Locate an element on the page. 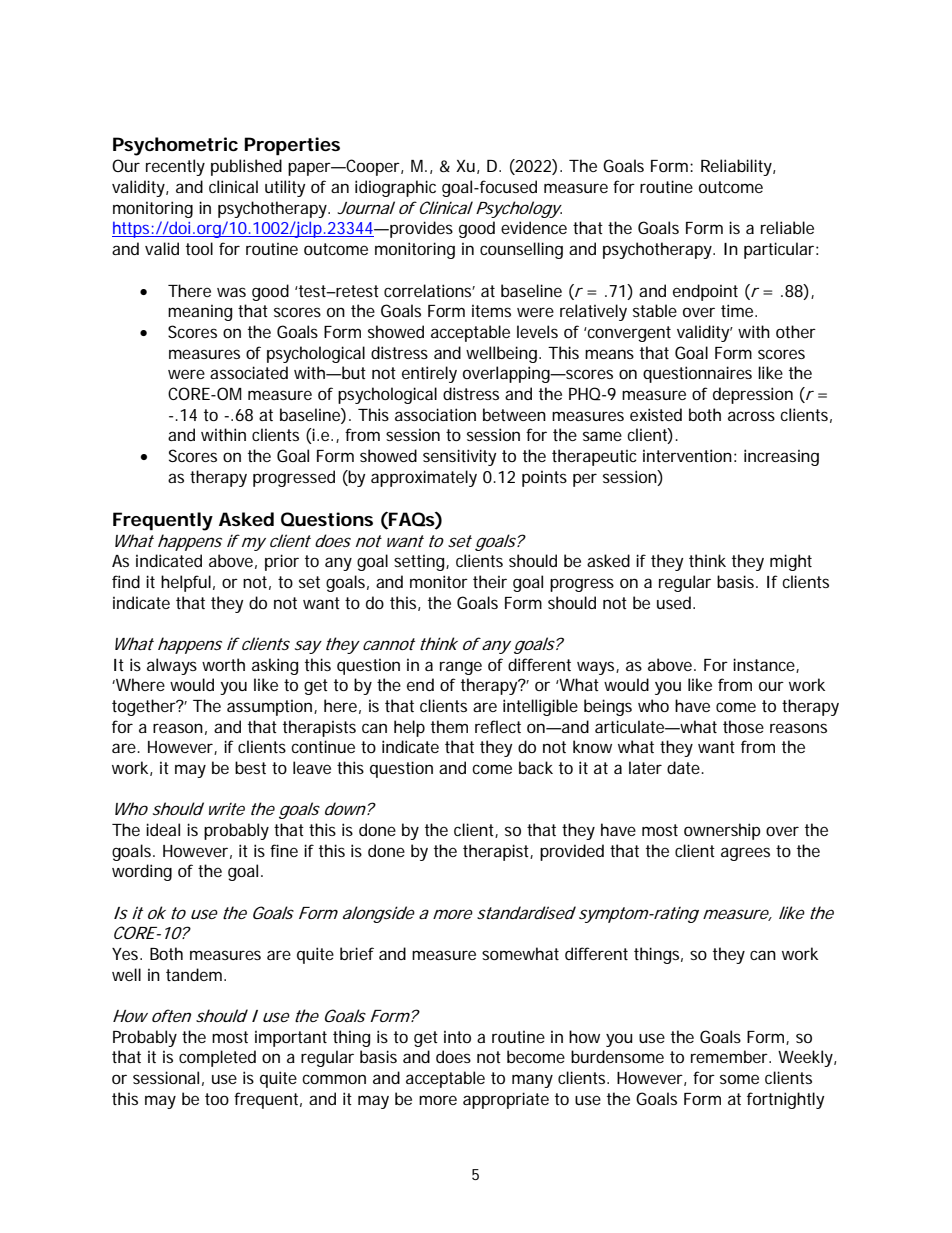 This page has height=1233, width=952. date is located at coordinates (685, 767).
